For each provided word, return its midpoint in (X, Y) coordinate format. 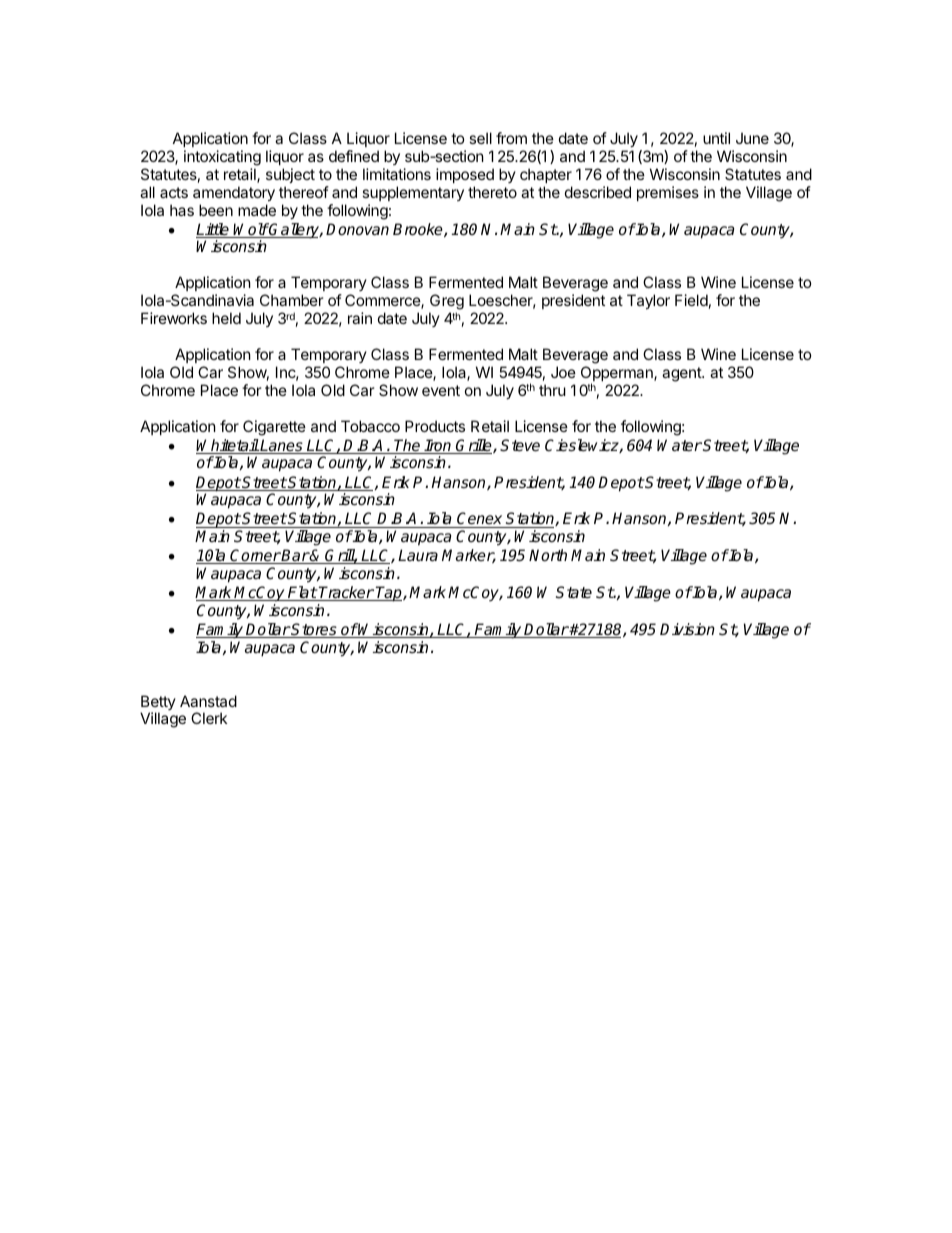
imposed (465, 175)
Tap (389, 594)
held (226, 318)
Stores (314, 630)
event (441, 390)
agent (682, 374)
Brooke (419, 230)
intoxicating (222, 158)
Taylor (648, 301)
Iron (438, 446)
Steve (520, 445)
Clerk (209, 718)
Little (214, 230)
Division (687, 629)
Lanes (282, 446)
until (716, 138)
